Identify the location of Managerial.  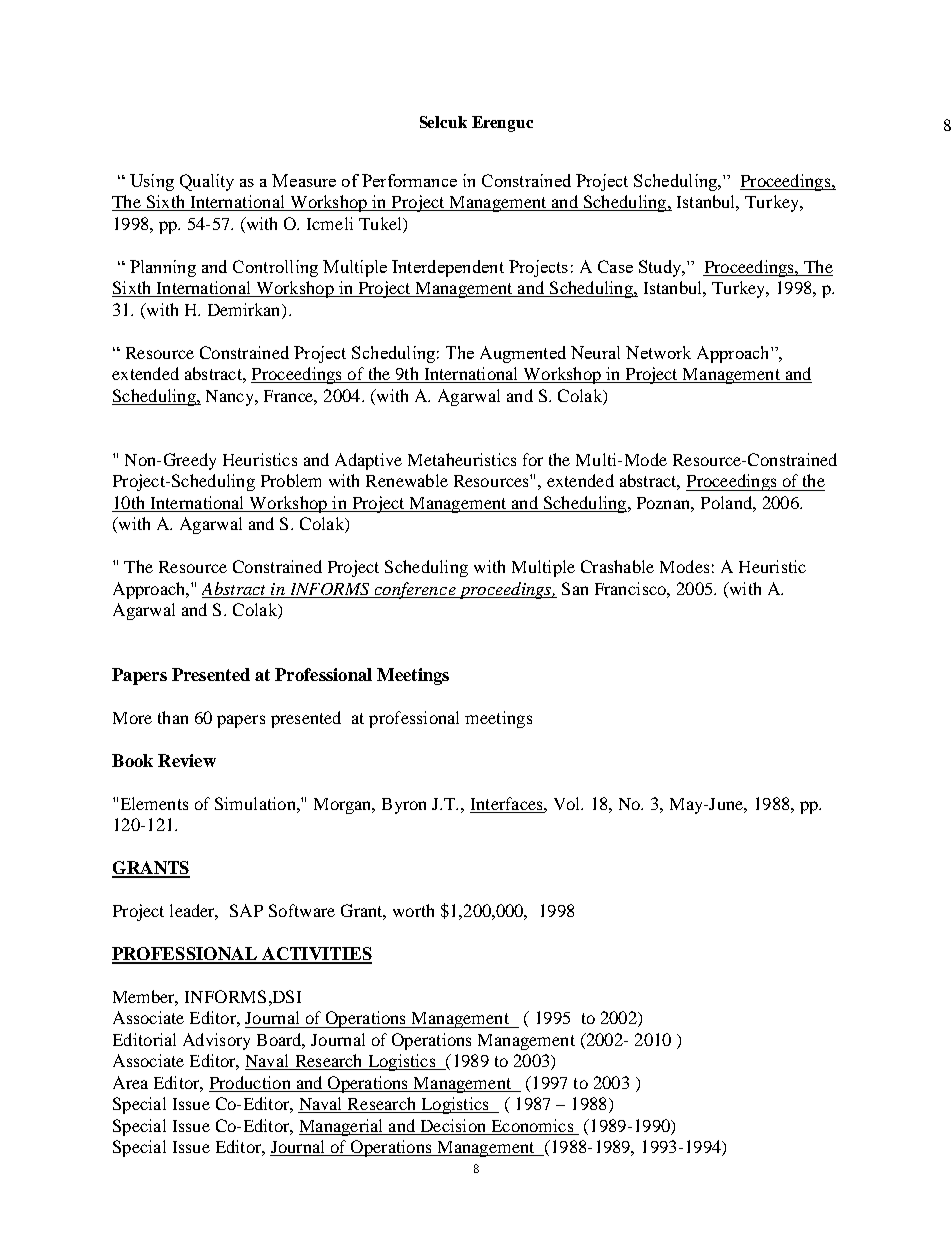
(342, 1127).
